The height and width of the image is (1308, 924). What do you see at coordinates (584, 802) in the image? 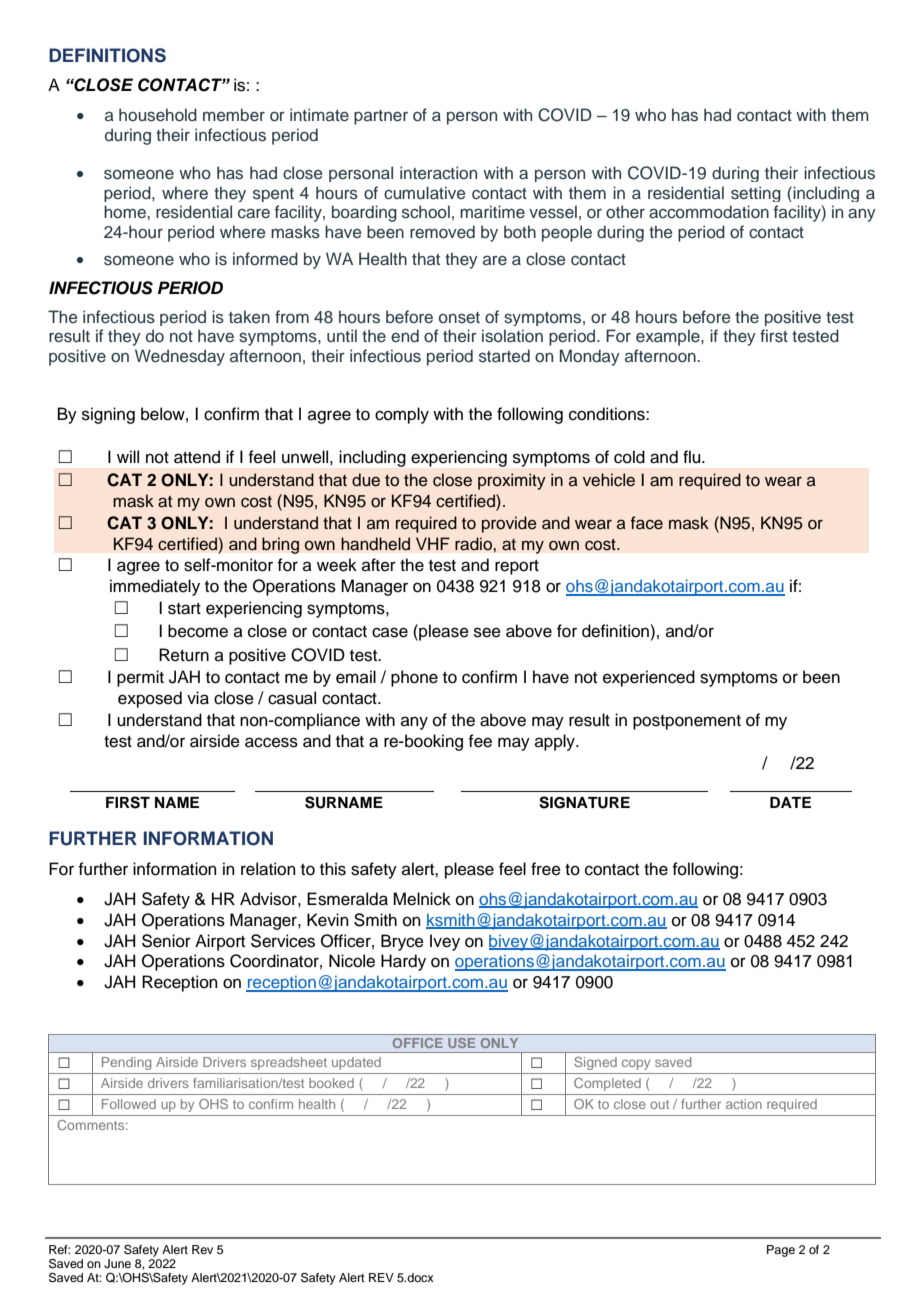
I see `SIGNATURE` at bounding box center [584, 802].
